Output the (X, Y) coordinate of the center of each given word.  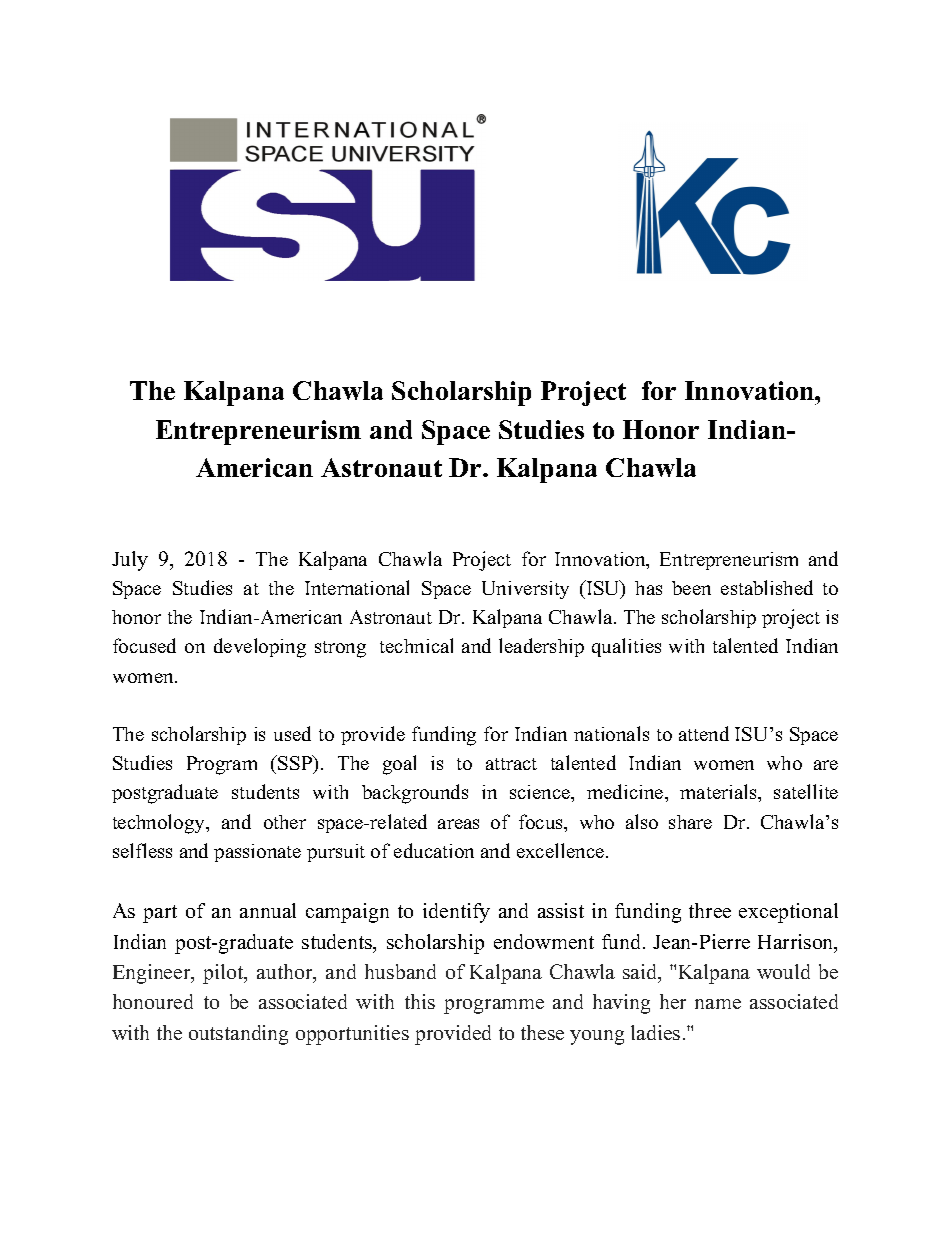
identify (456, 913)
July (130, 561)
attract (511, 764)
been (691, 588)
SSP (296, 762)
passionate (257, 853)
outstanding (238, 1035)
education (434, 850)
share (690, 822)
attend (704, 733)
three (710, 910)
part (160, 914)
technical (416, 645)
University (525, 590)
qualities (626, 647)
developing (260, 648)
